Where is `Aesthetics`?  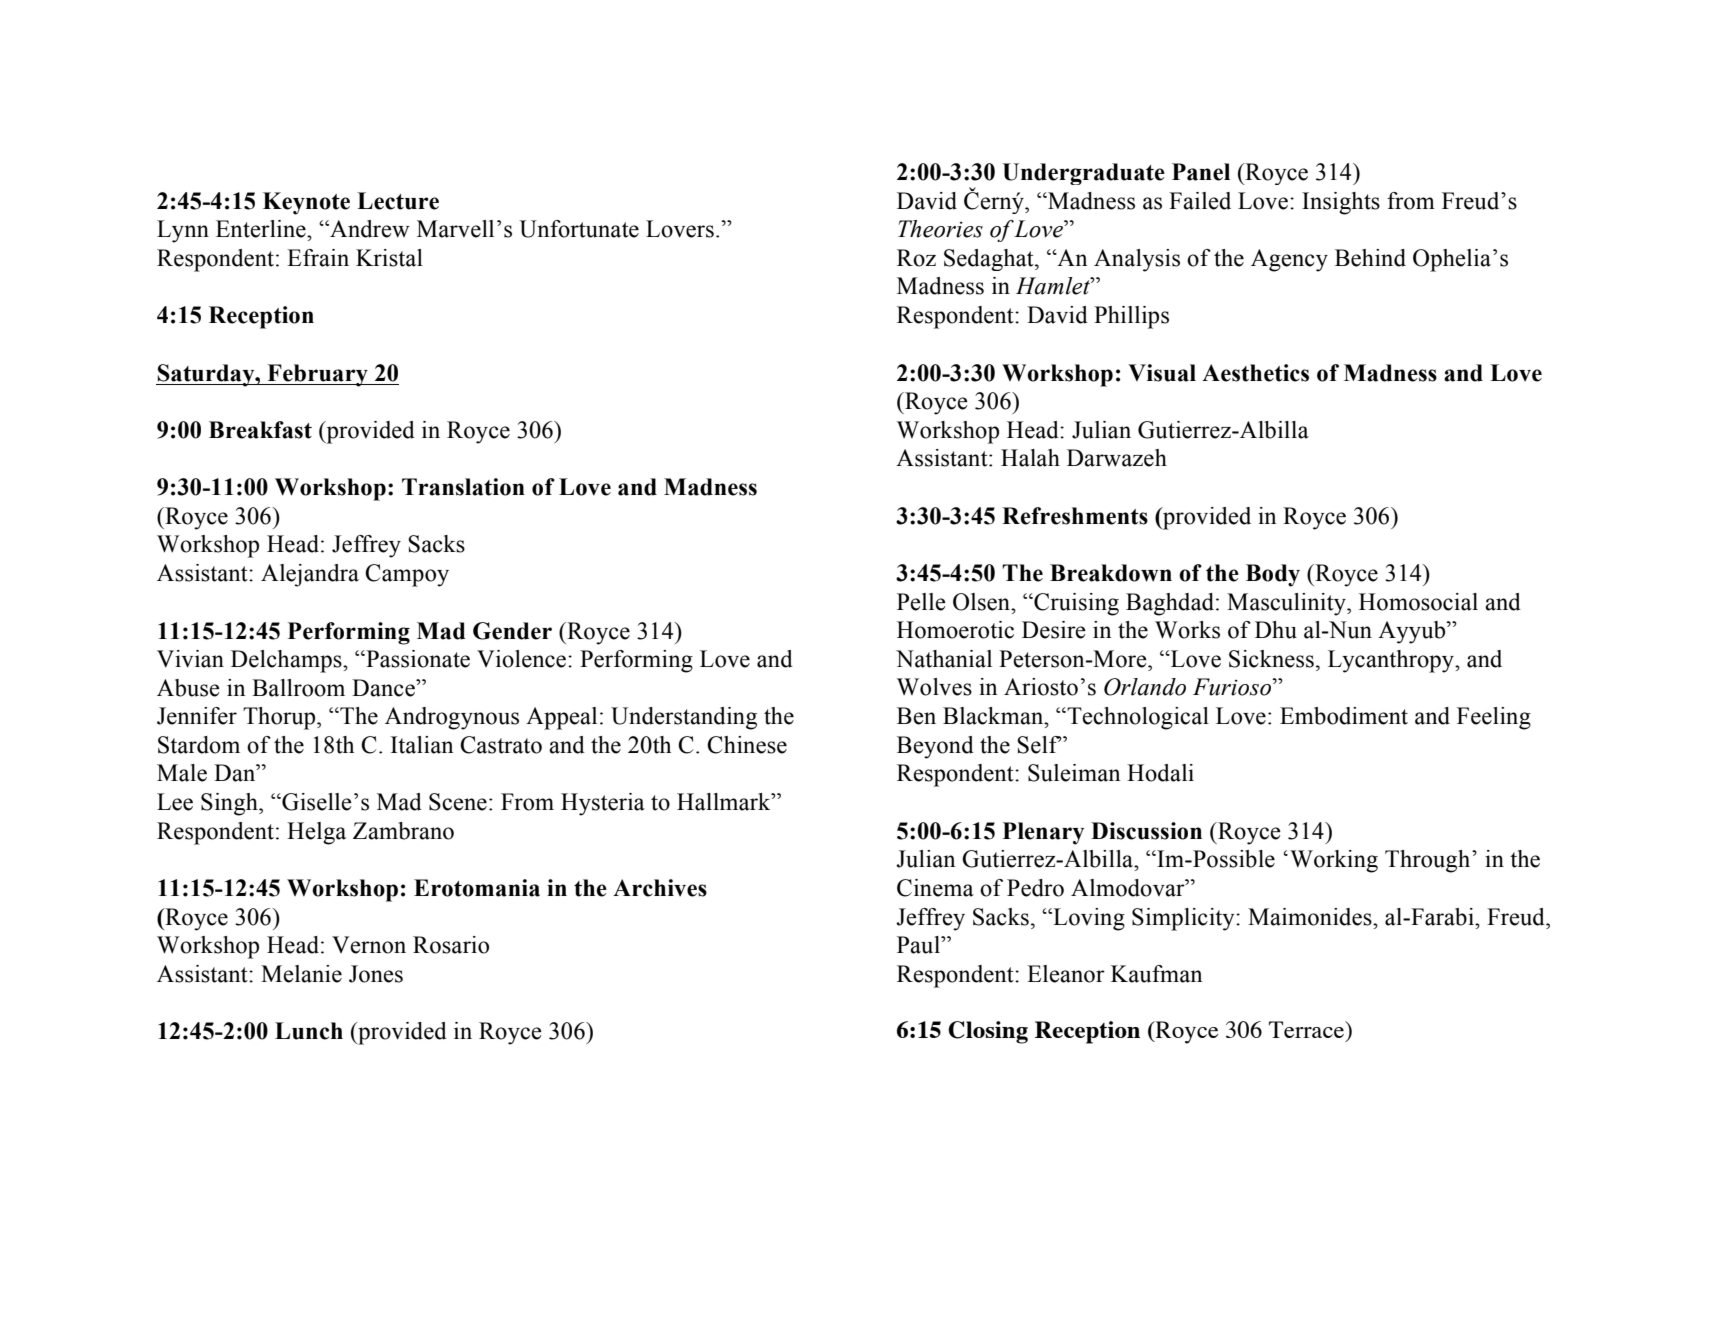 Aesthetics is located at coordinates (1255, 373).
